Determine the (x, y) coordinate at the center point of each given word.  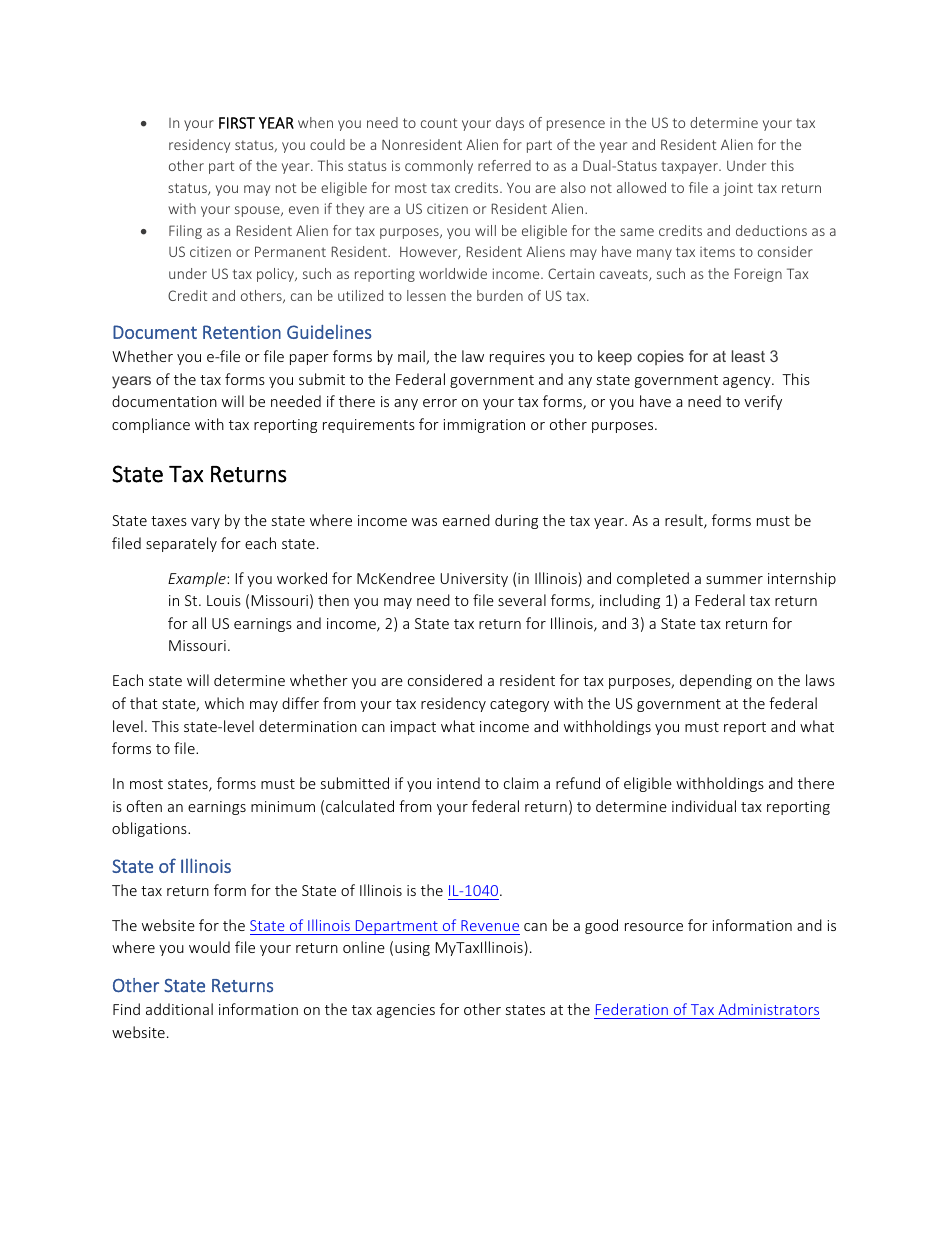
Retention (242, 332)
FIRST (237, 123)
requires (517, 358)
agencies (406, 1011)
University (474, 580)
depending (716, 681)
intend (458, 783)
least (748, 356)
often (144, 806)
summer (734, 580)
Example (198, 579)
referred (504, 165)
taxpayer (690, 167)
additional (179, 1009)
